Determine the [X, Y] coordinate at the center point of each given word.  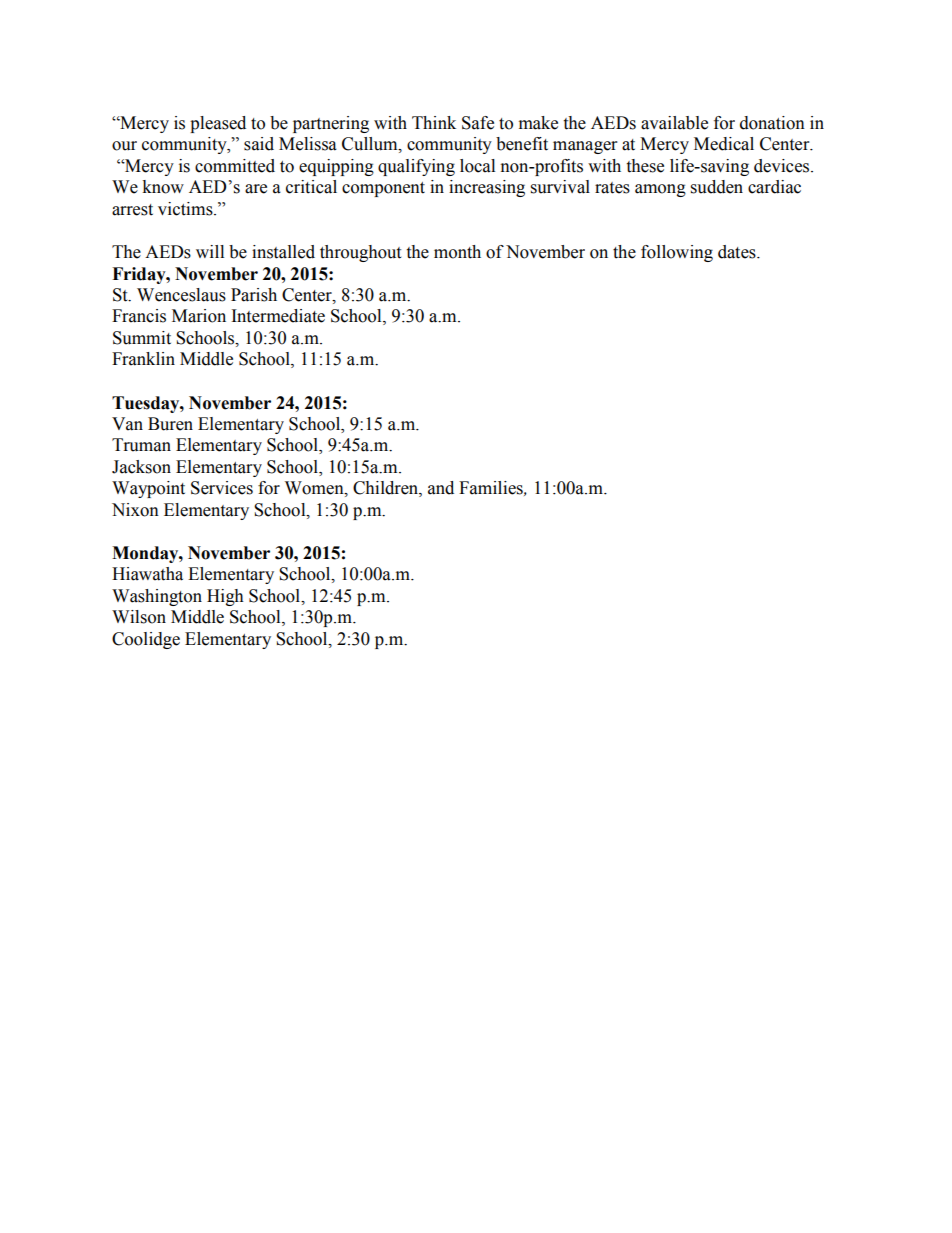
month [457, 252]
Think [434, 122]
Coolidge [146, 640]
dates [738, 252]
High [225, 597]
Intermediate [278, 316]
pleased [218, 124]
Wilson [139, 617]
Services [222, 488]
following [677, 253]
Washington [157, 597]
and [441, 488]
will [210, 251]
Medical [724, 144]
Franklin [143, 359]
